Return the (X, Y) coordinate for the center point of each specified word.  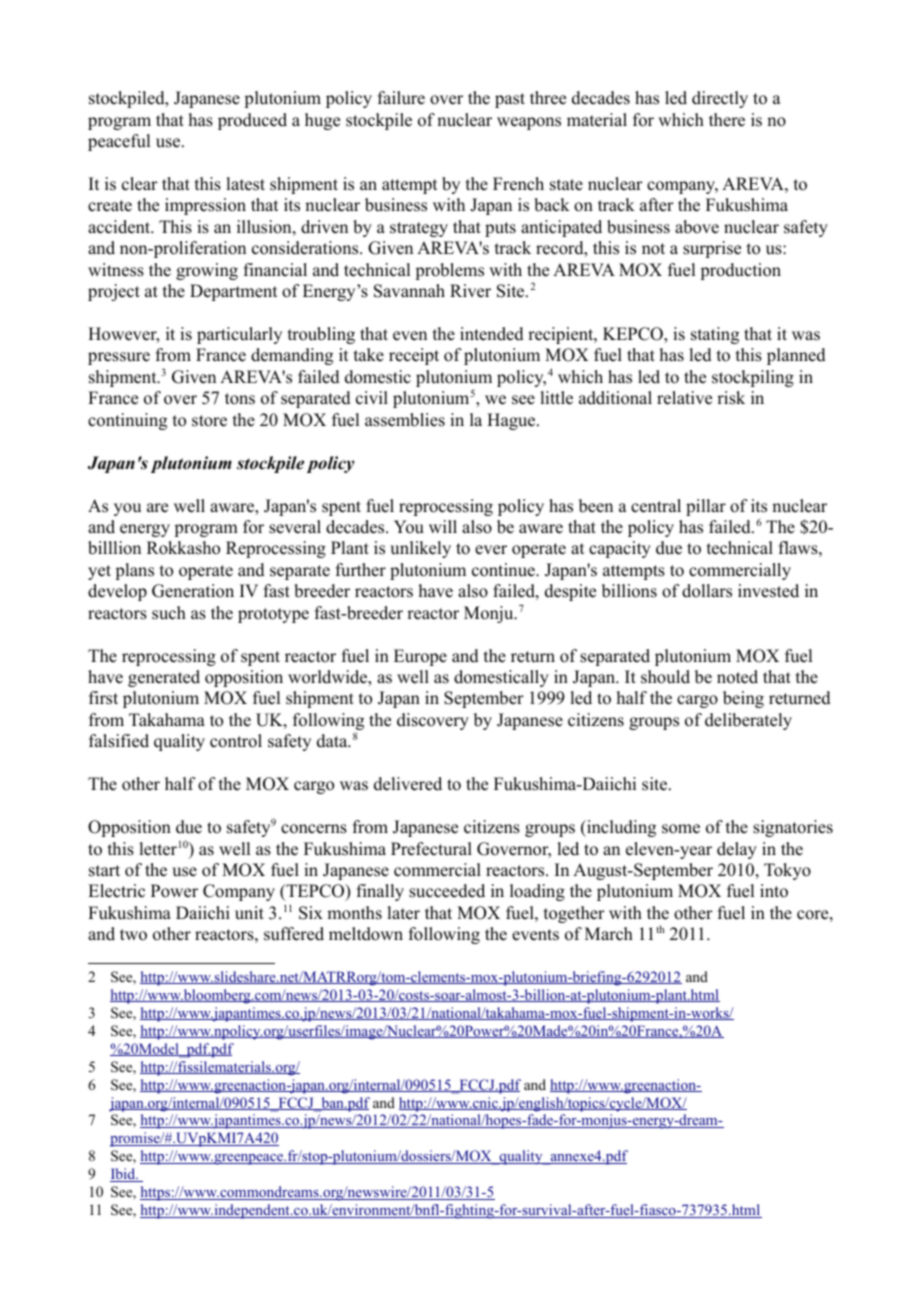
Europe (420, 657)
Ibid (124, 1175)
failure (401, 98)
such (169, 613)
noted (737, 677)
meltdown (366, 934)
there (727, 120)
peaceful (119, 142)
